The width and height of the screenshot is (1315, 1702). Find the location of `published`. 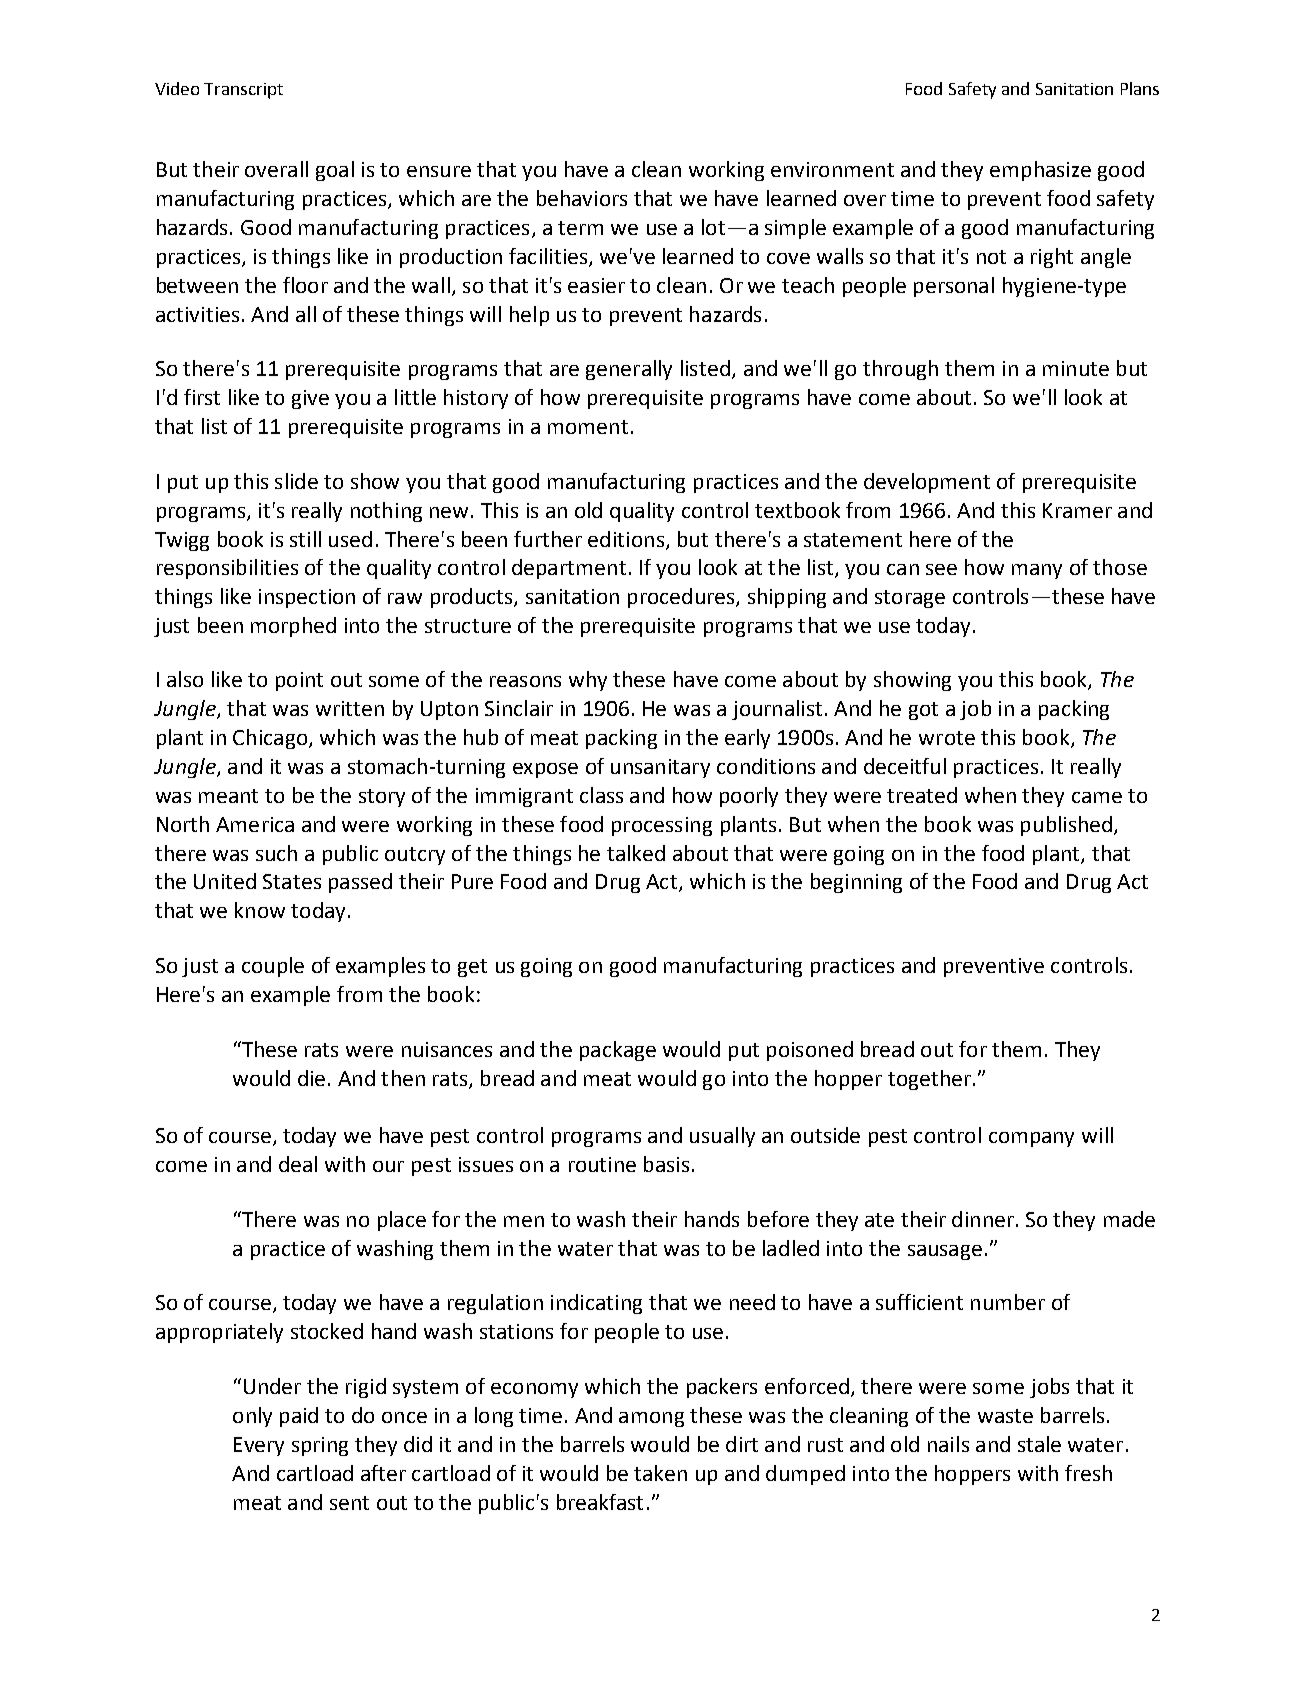

published is located at coordinates (1066, 826).
